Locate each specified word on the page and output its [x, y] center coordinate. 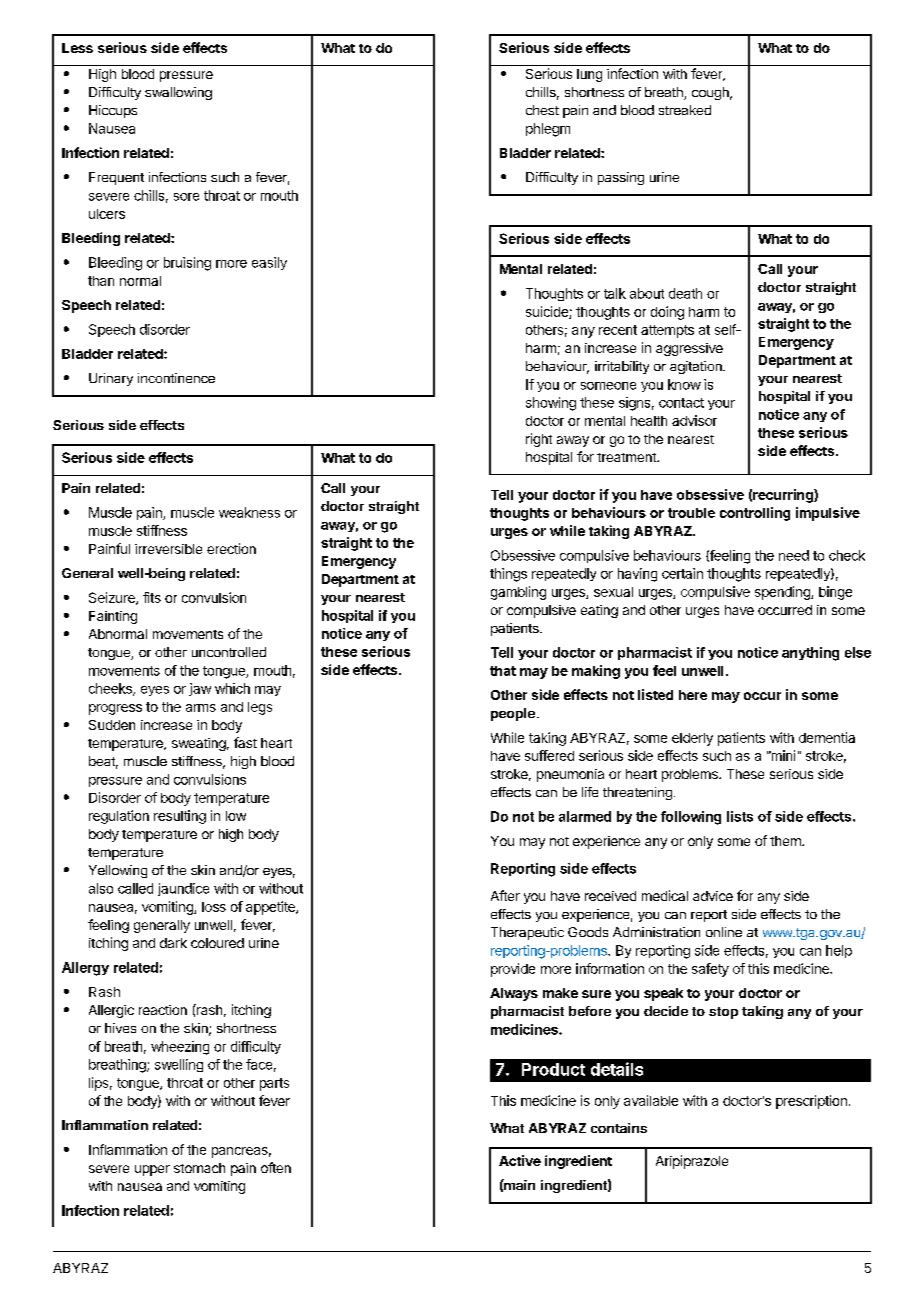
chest [542, 110]
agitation [697, 367]
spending [783, 593]
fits [152, 597]
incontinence [176, 378]
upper [152, 1170]
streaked [685, 110]
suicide [548, 312]
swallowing [178, 93]
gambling [518, 593]
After [505, 895]
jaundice [183, 889]
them [786, 841]
